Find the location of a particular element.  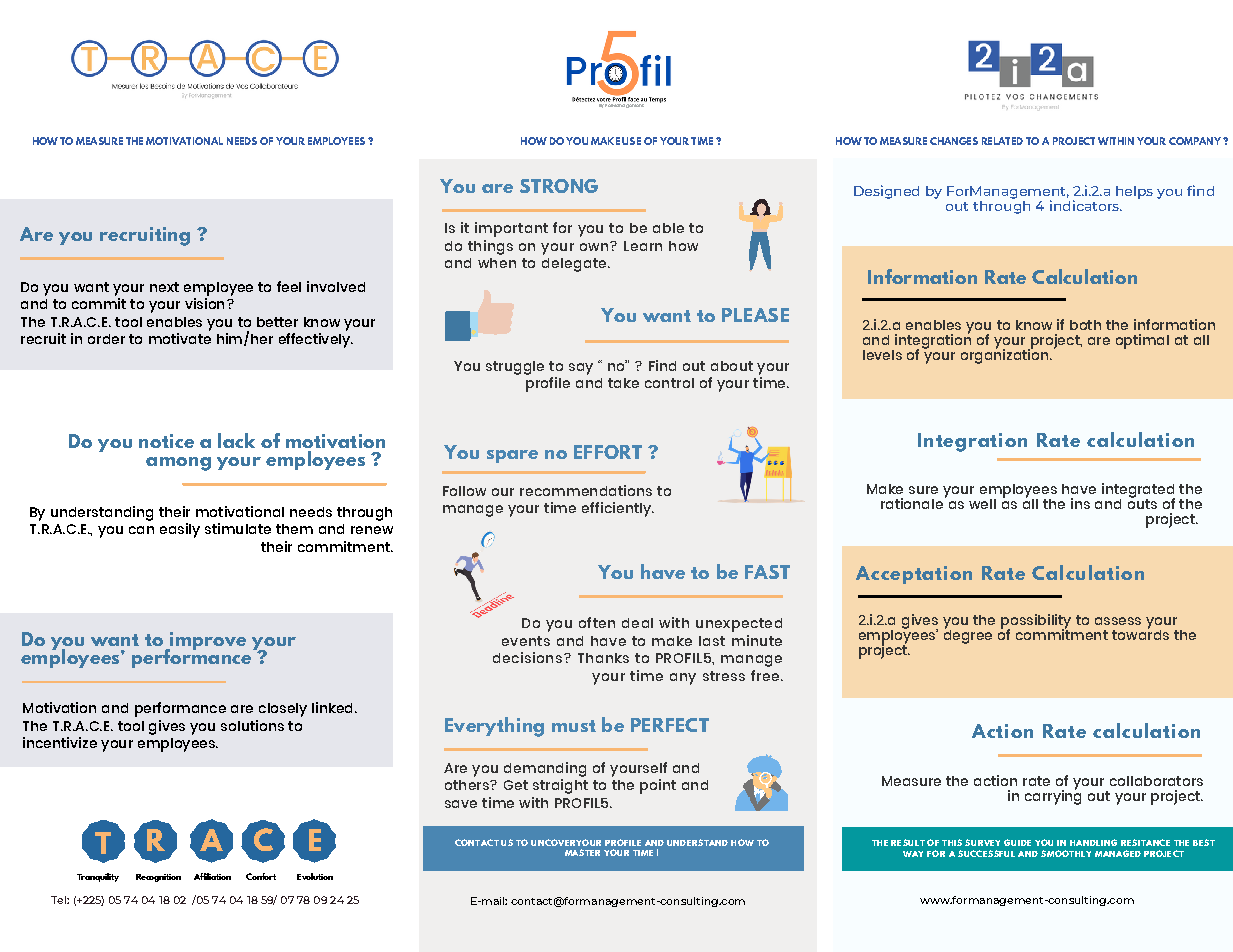

notice is located at coordinates (166, 441).
